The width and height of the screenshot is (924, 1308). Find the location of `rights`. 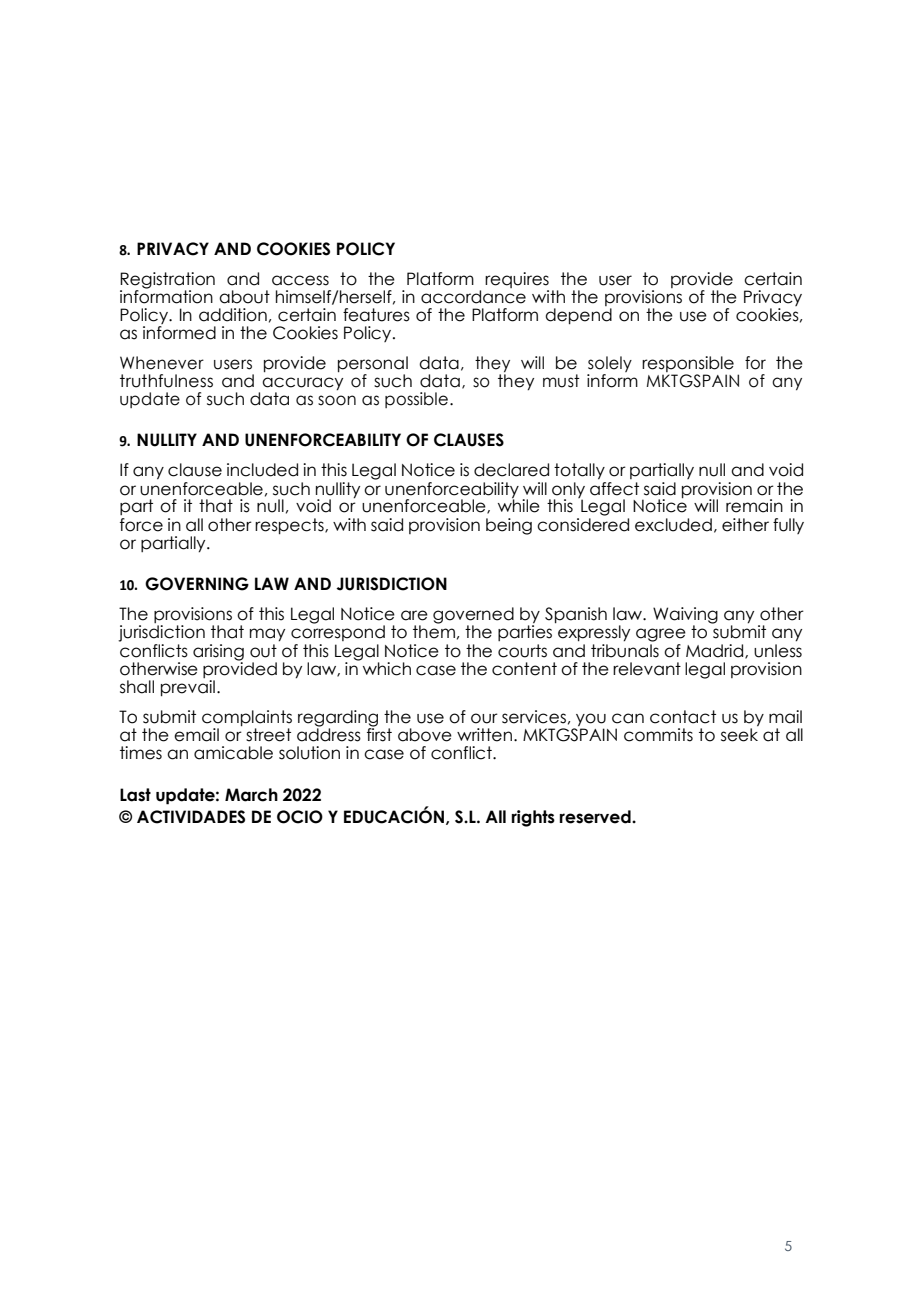

rights is located at coordinates (533, 818).
